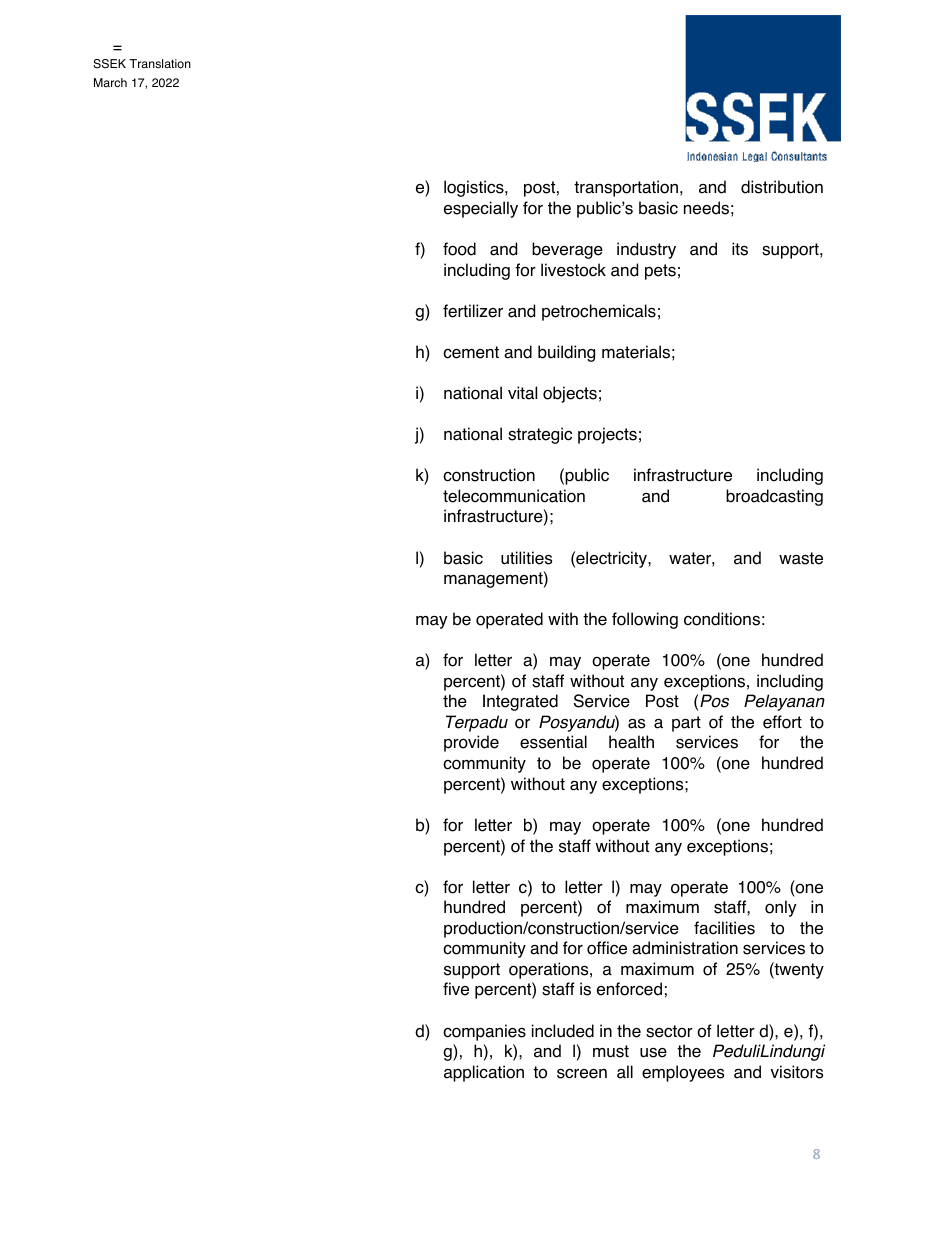  What do you see at coordinates (782, 187) in the document?
I see `distribution` at bounding box center [782, 187].
